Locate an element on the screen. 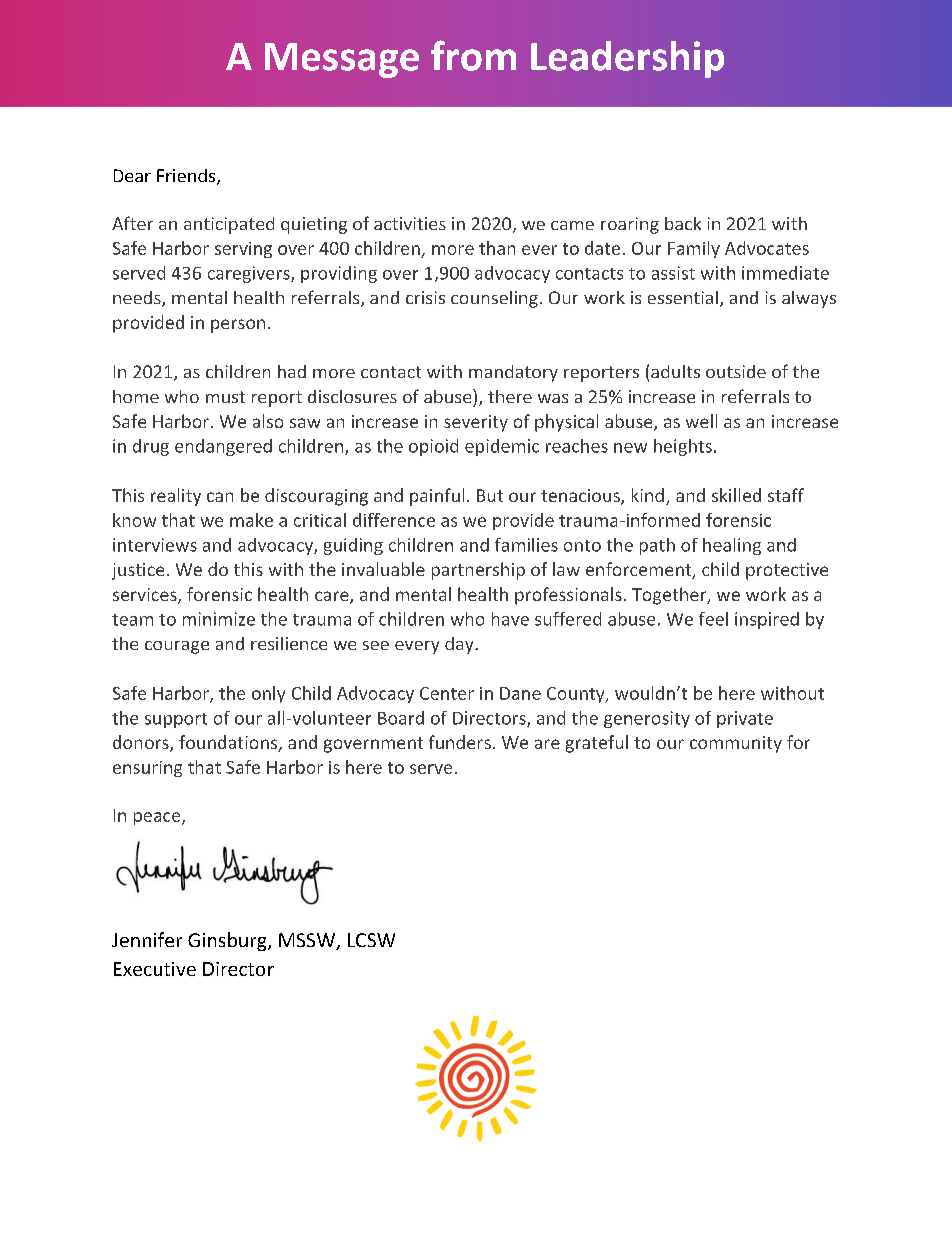 This screenshot has height=1233, width=952. Ginsburg is located at coordinates (228, 941).
